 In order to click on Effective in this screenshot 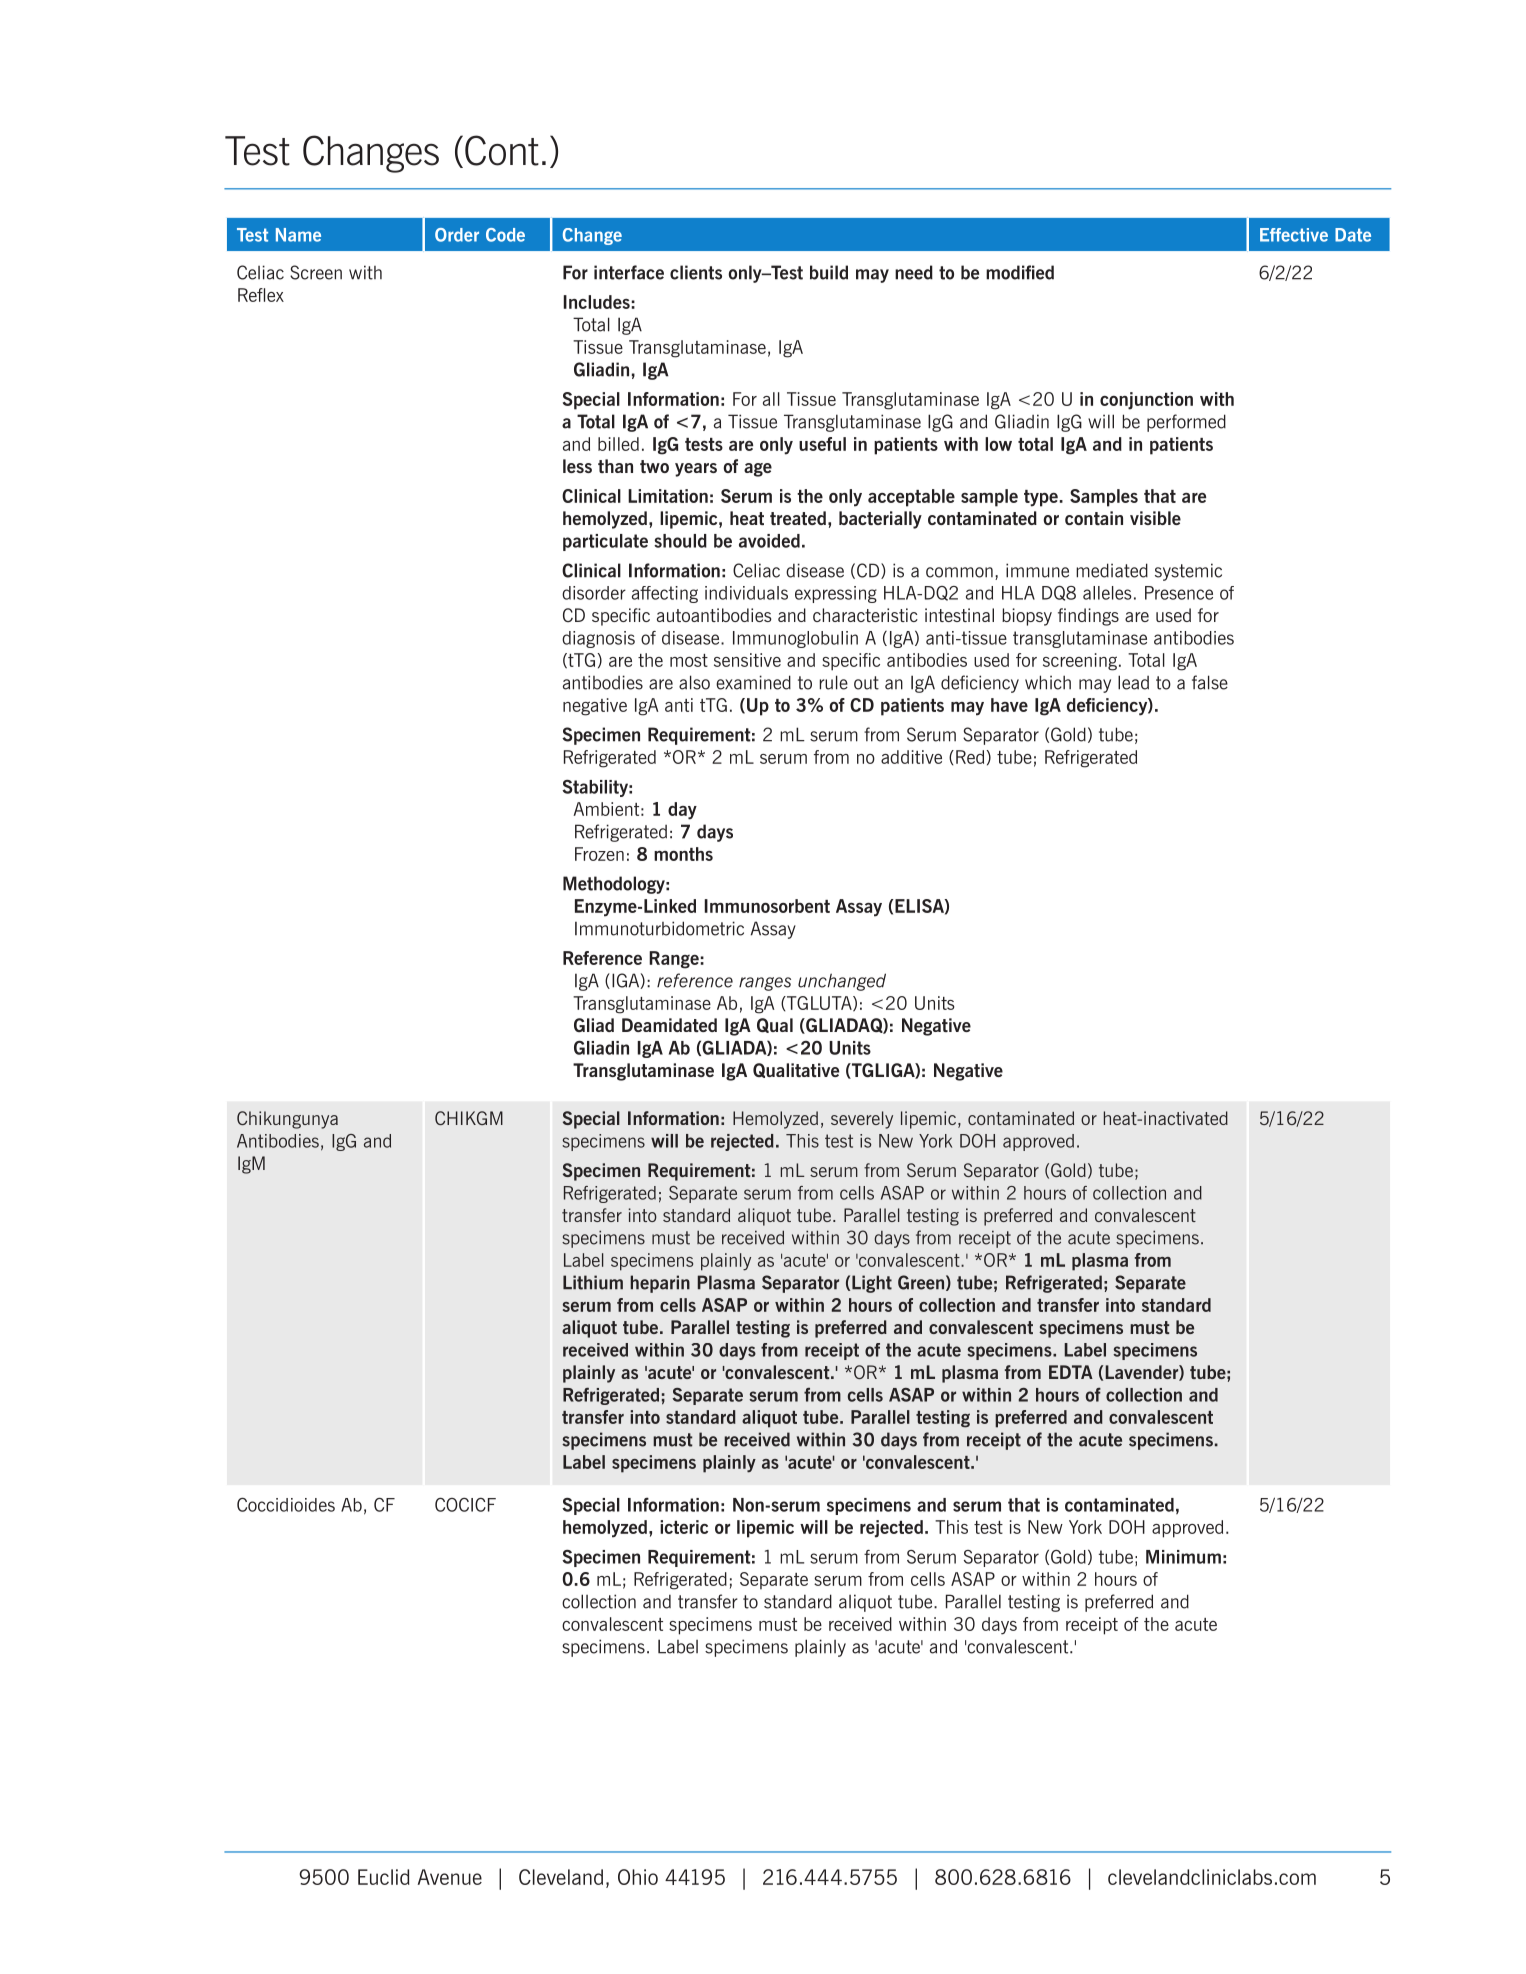, I will do `click(1294, 235)`.
